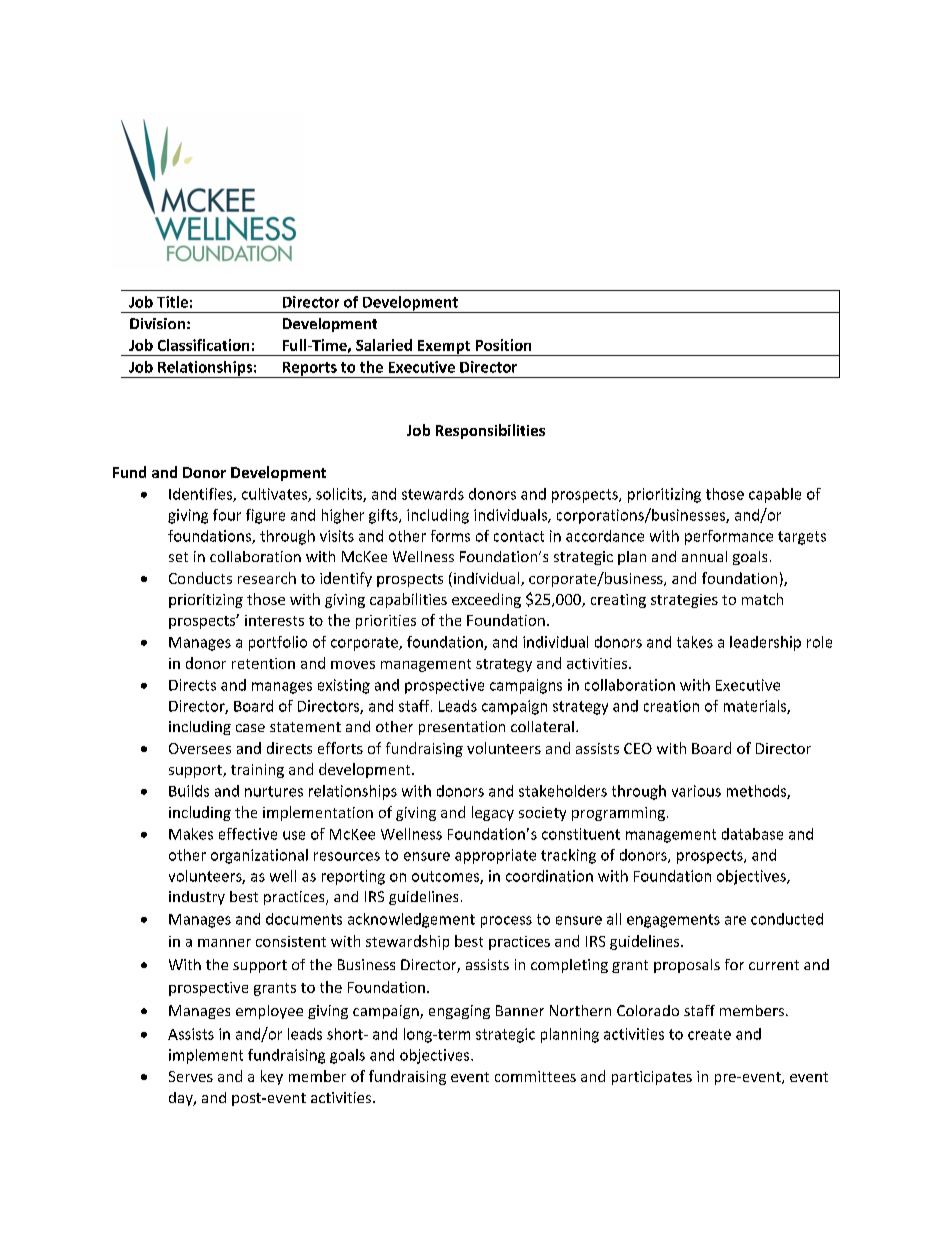 This screenshot has height=1233, width=952. I want to click on committees, so click(535, 1076).
